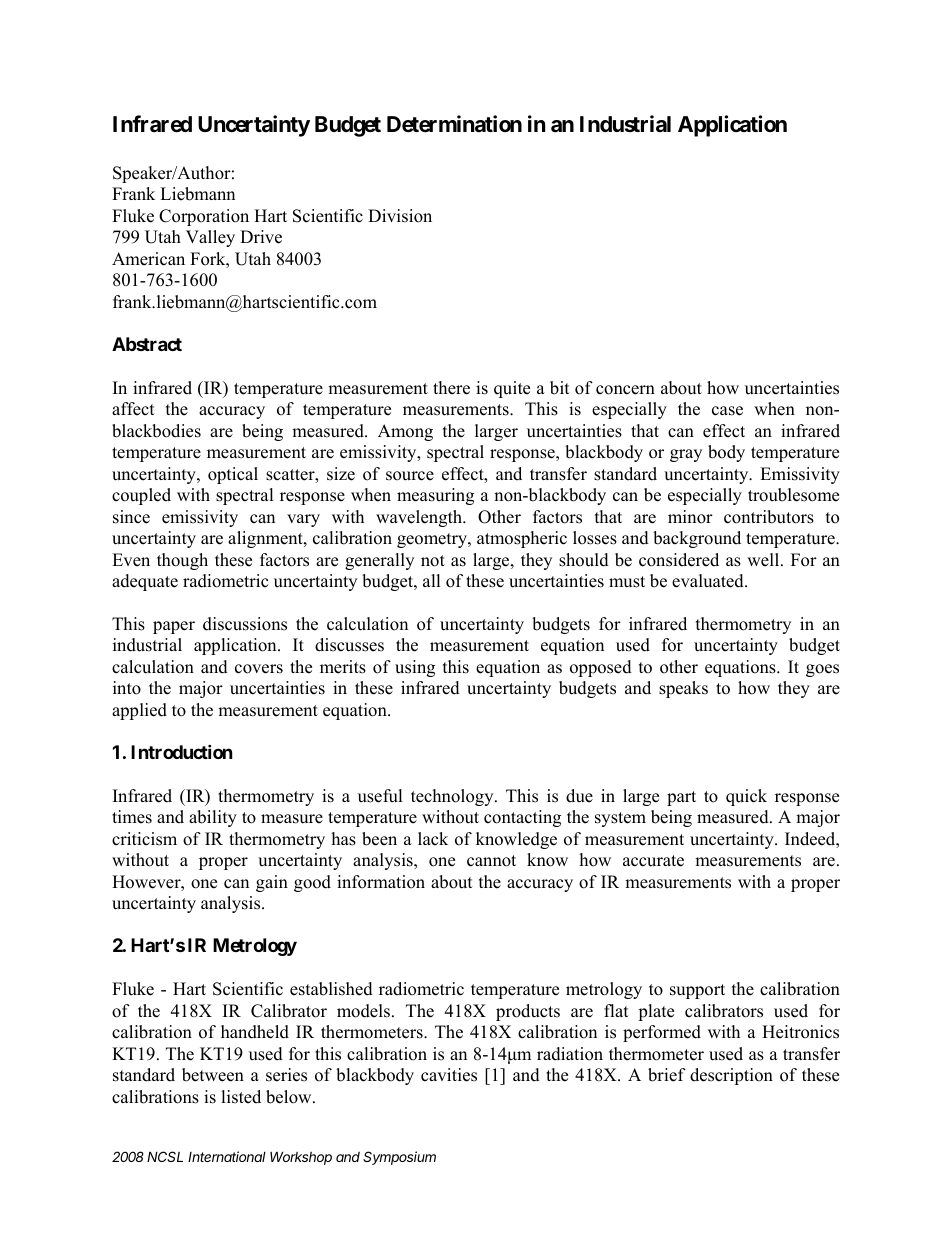 Image resolution: width=952 pixels, height=1233 pixels. Describe the element at coordinates (683, 689) in the screenshot. I see `speaks` at that location.
